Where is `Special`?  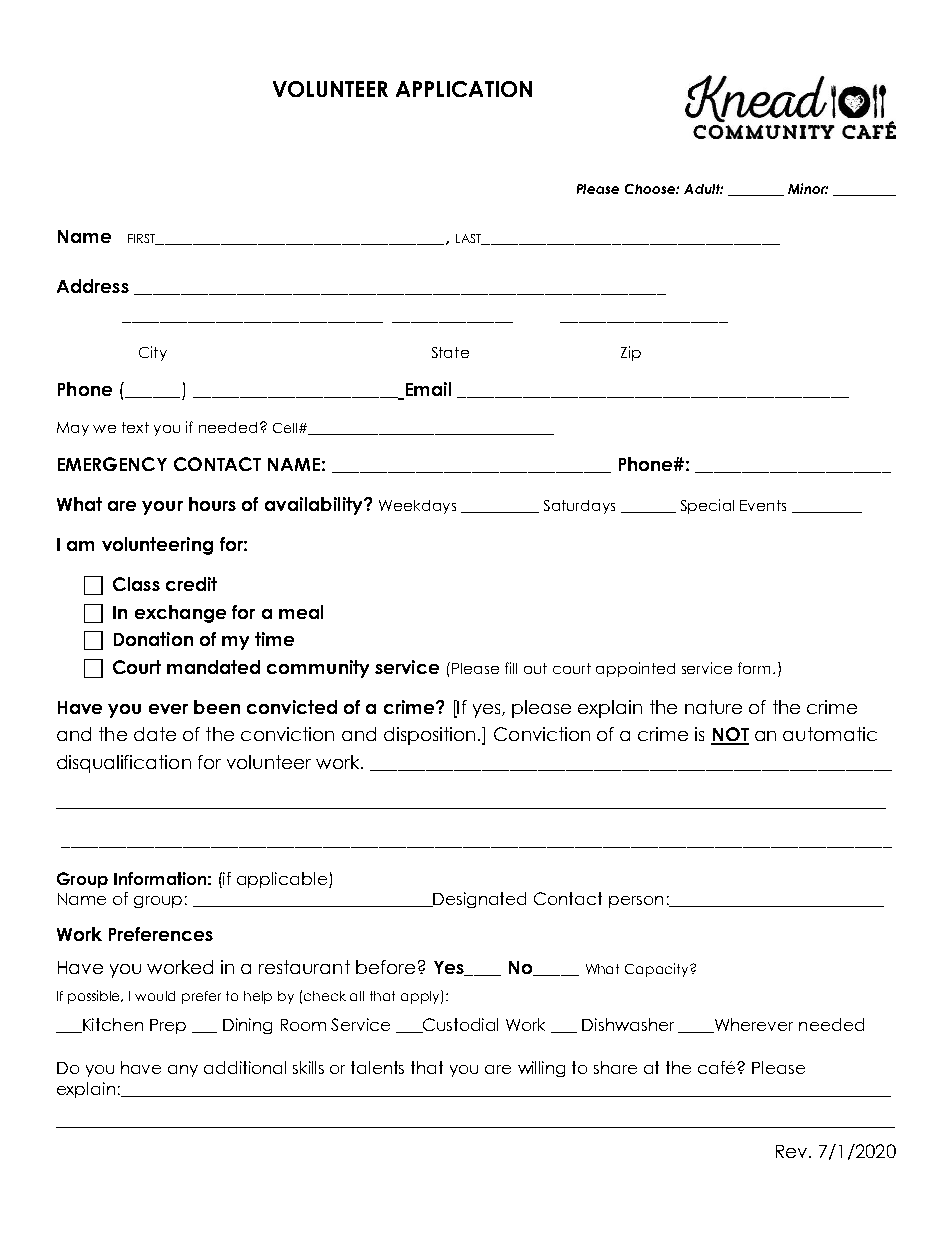
Special is located at coordinates (707, 506).
